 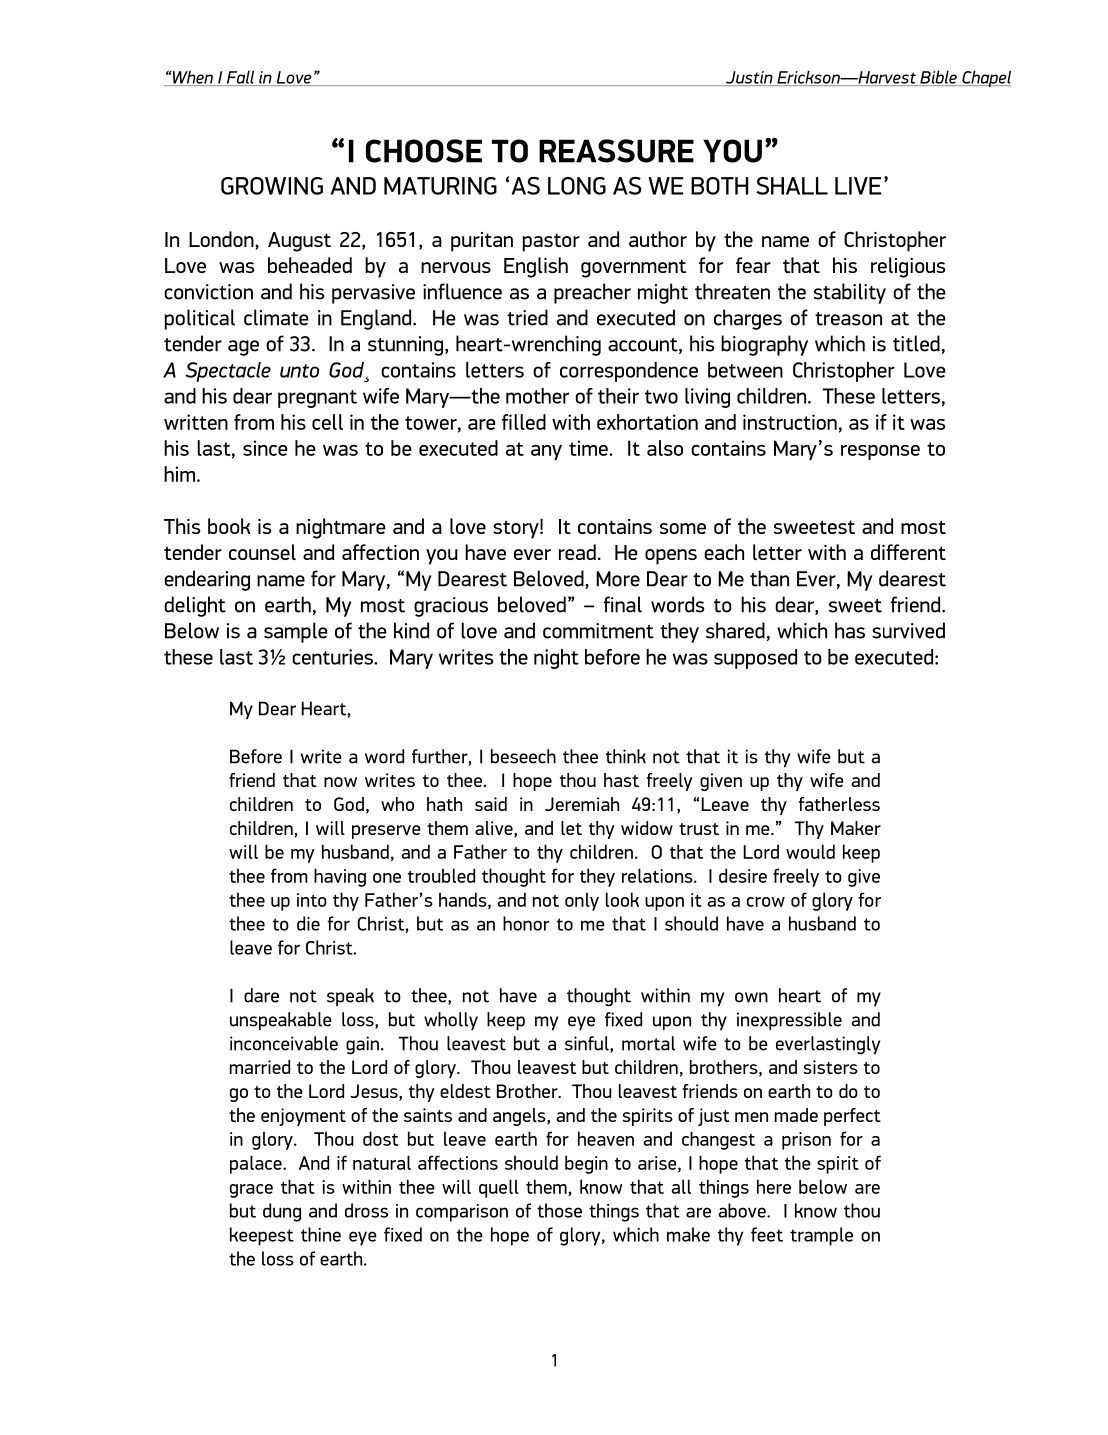 What do you see at coordinates (261, 995) in the image?
I see `dare` at bounding box center [261, 995].
